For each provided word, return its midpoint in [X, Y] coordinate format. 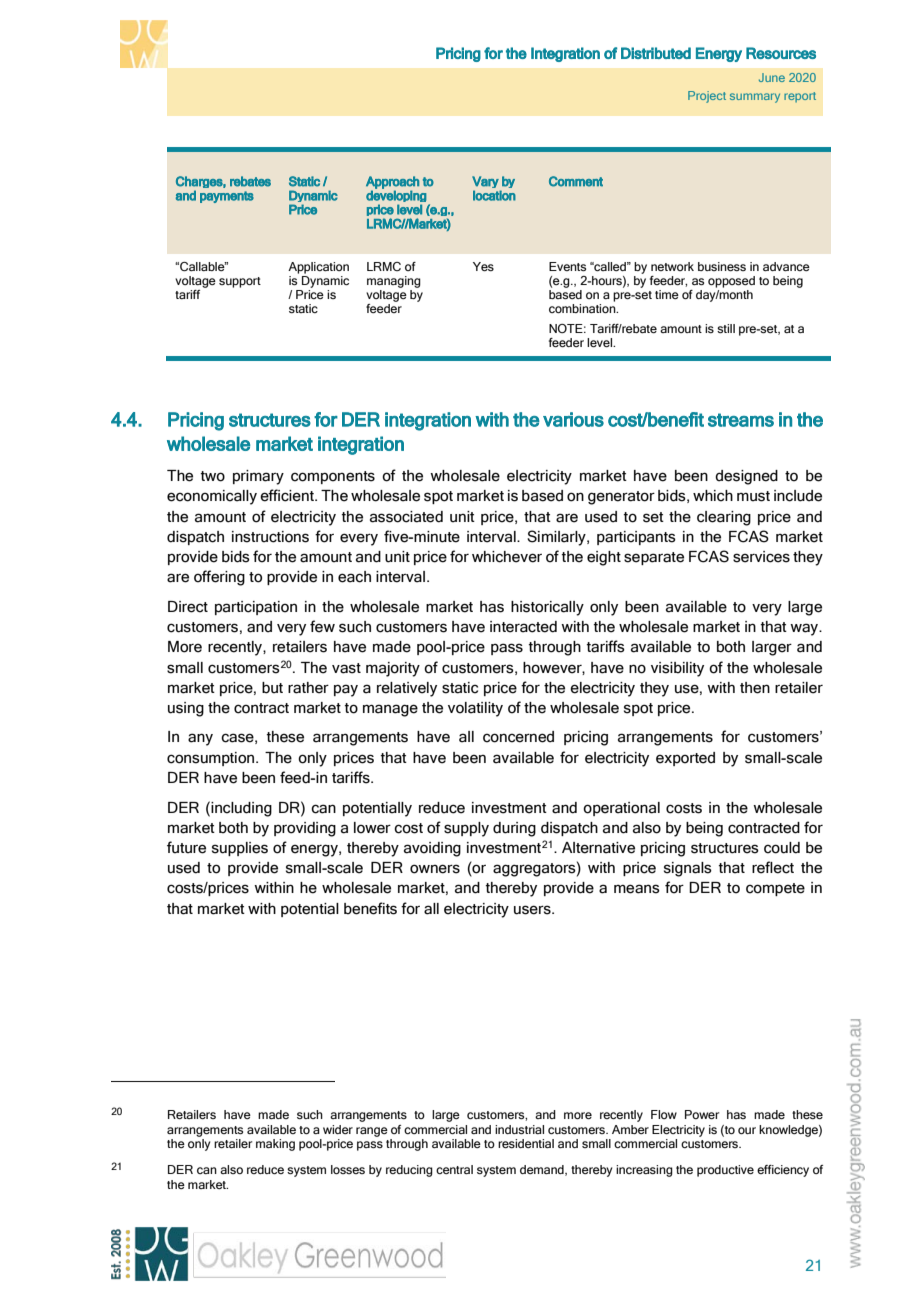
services [761, 557]
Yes [483, 266]
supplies [240, 849]
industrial [519, 1129]
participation [256, 608]
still [726, 328]
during [514, 829]
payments [227, 197]
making [275, 1145]
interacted [523, 627]
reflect [773, 867]
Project [707, 97]
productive [725, 1171]
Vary [486, 183]
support [240, 282]
